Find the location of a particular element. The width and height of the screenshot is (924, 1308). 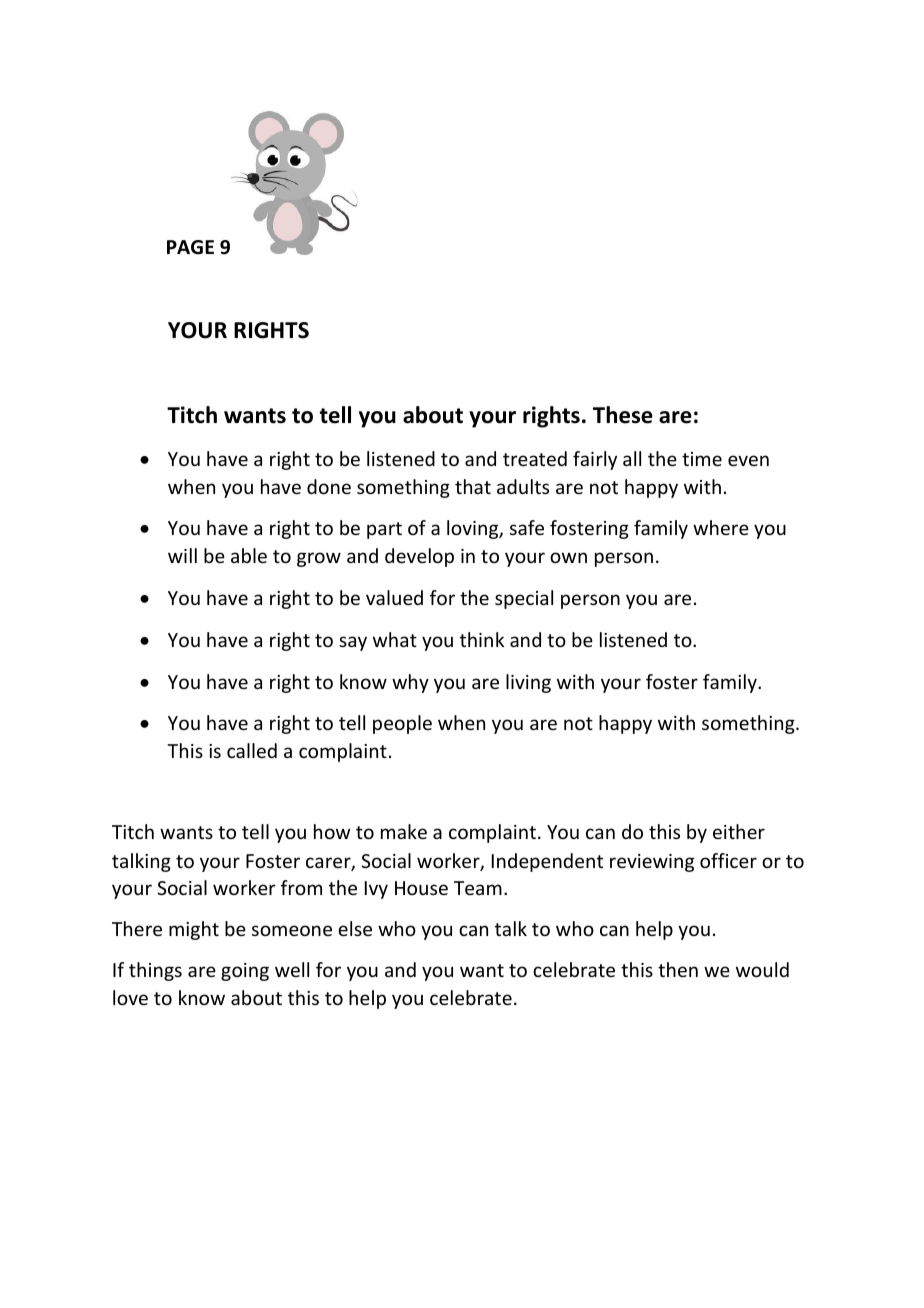

going is located at coordinates (245, 972).
